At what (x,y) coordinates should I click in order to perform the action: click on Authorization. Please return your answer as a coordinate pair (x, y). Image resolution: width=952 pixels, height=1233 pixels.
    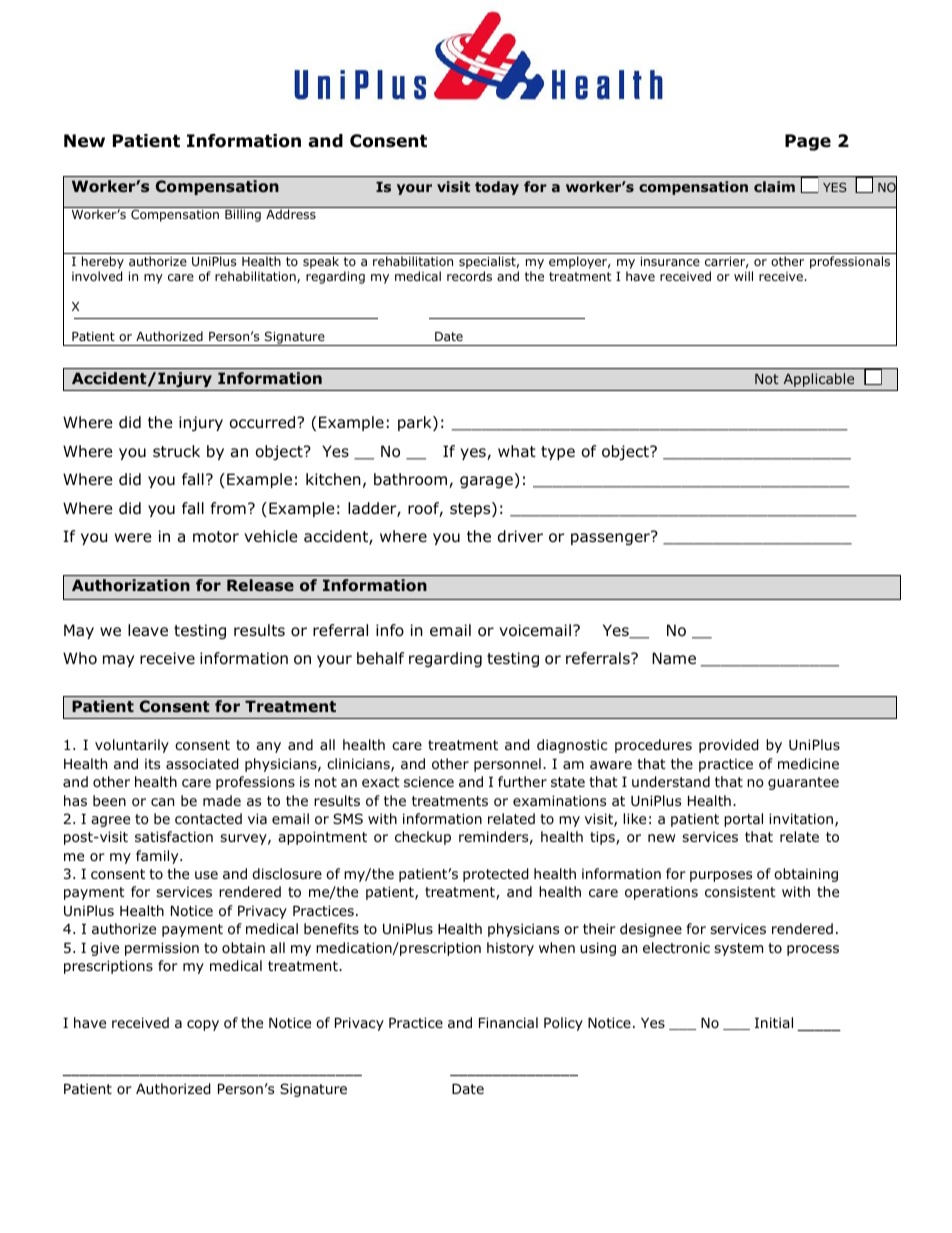
    Looking at the image, I should click on (131, 585).
